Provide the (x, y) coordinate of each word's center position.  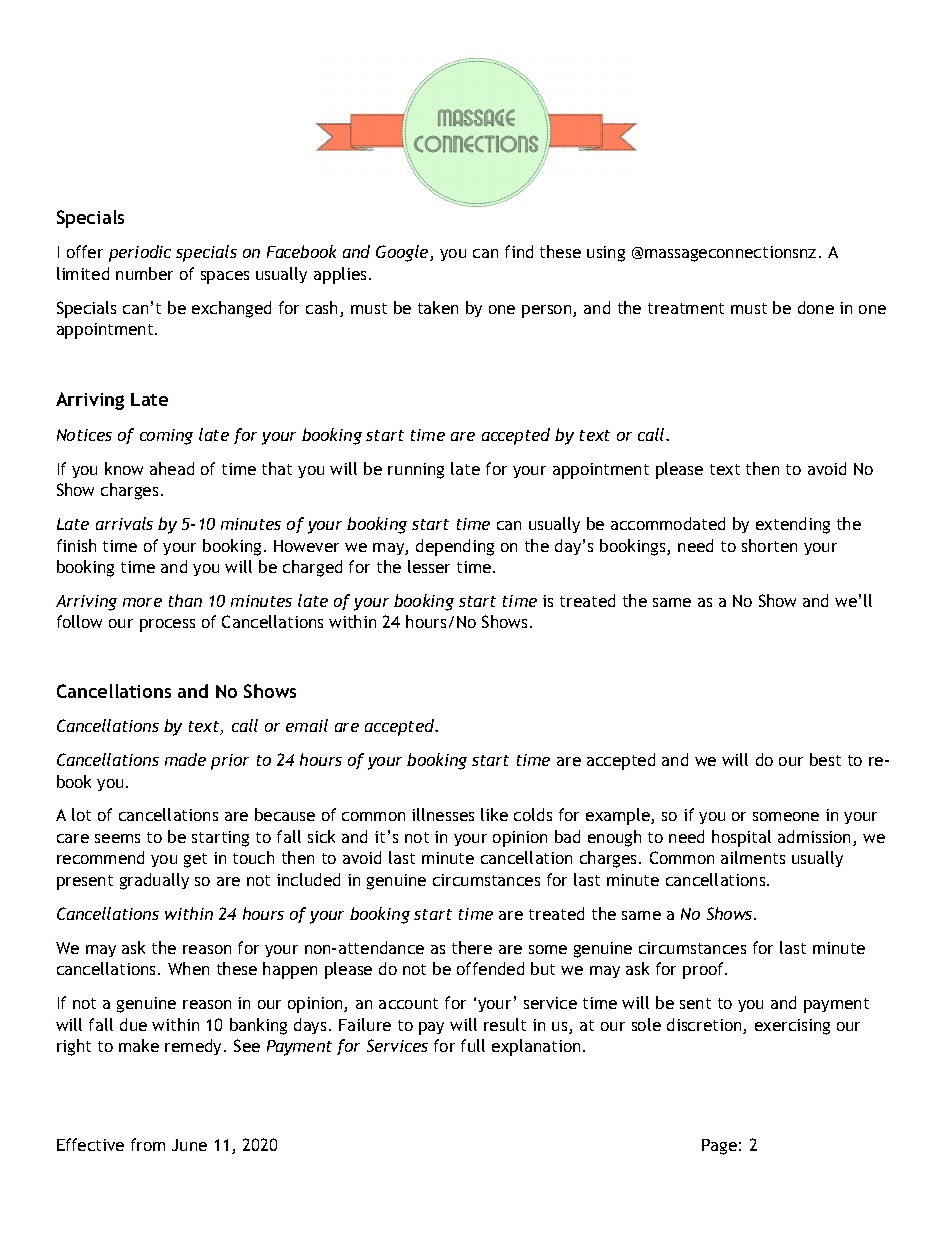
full (473, 1045)
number (144, 273)
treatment (686, 308)
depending (455, 547)
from (148, 1144)
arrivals (124, 523)
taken (438, 307)
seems (117, 838)
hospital (741, 838)
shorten (769, 545)
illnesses (443, 814)
